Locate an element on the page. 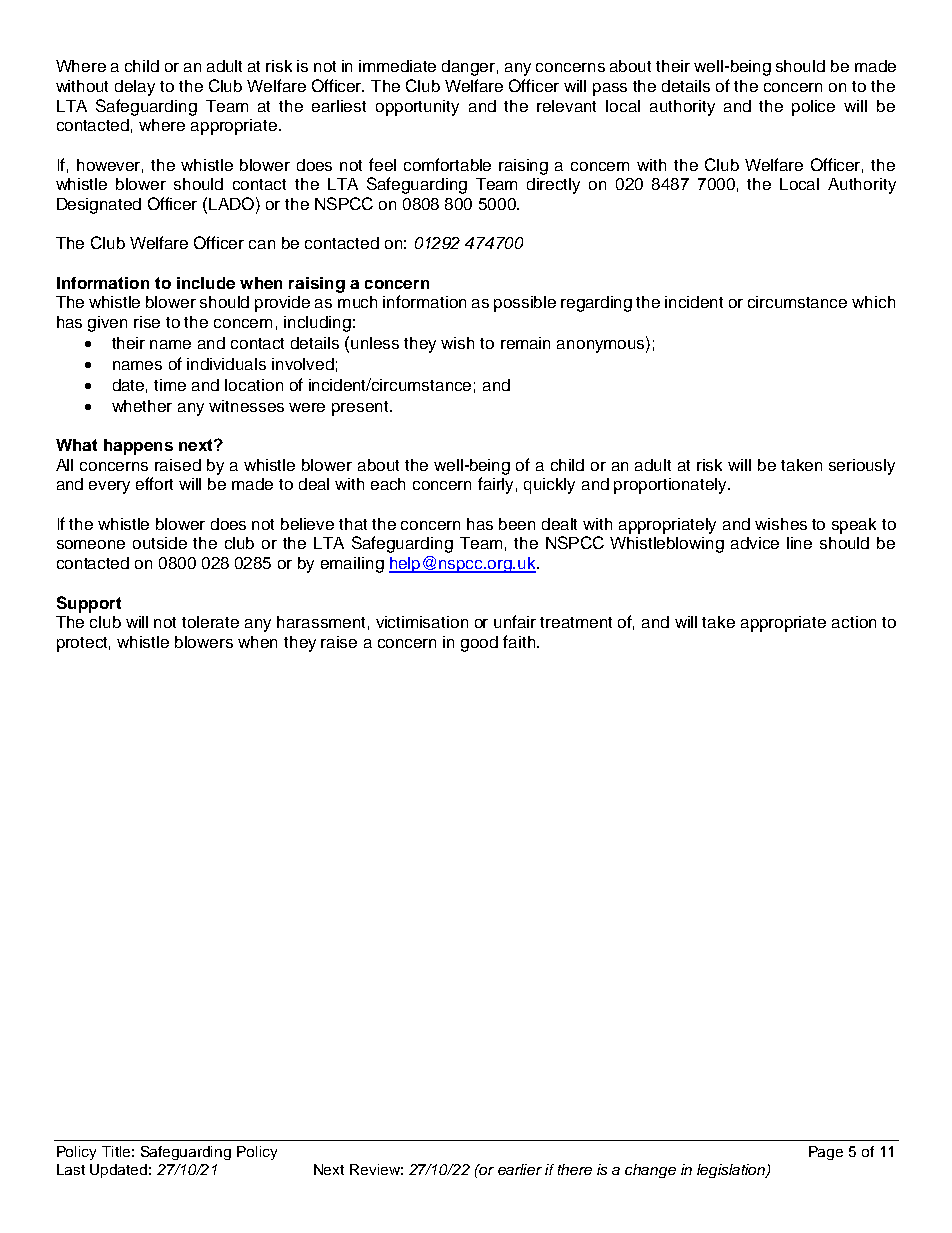 The height and width of the document is (1233, 952). Page is located at coordinates (826, 1153).
